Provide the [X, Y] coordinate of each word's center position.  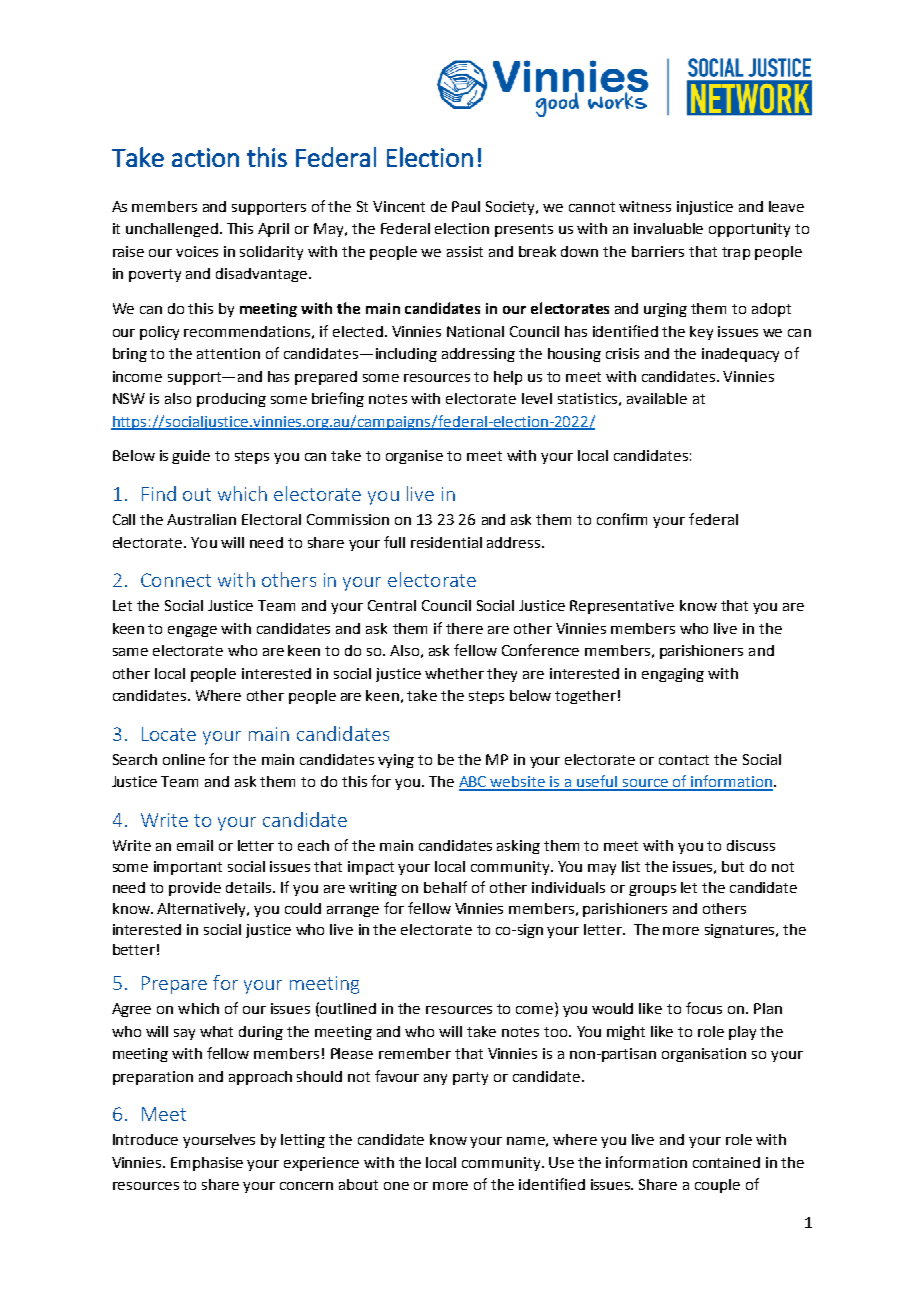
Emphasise [207, 1164]
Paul [466, 206]
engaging [673, 675]
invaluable [668, 228]
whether [454, 673]
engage [192, 631]
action [205, 157]
